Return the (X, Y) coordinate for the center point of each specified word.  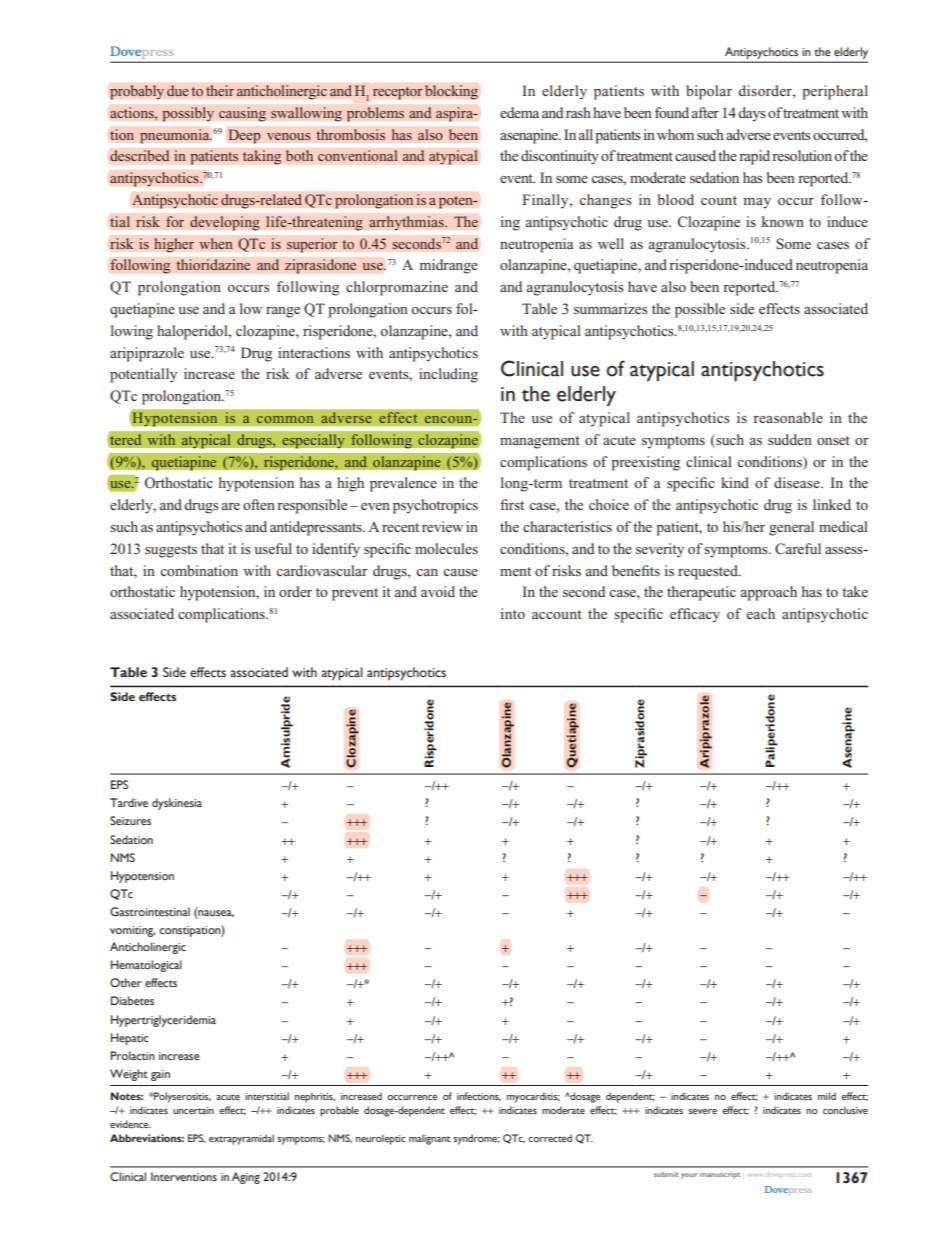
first (512, 504)
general (791, 528)
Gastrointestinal (150, 911)
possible (700, 310)
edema (519, 112)
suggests (171, 551)
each (760, 613)
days (752, 114)
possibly (188, 114)
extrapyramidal (241, 1139)
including (448, 375)
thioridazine (213, 265)
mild (827, 1096)
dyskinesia (177, 804)
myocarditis (533, 1097)
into (512, 613)
